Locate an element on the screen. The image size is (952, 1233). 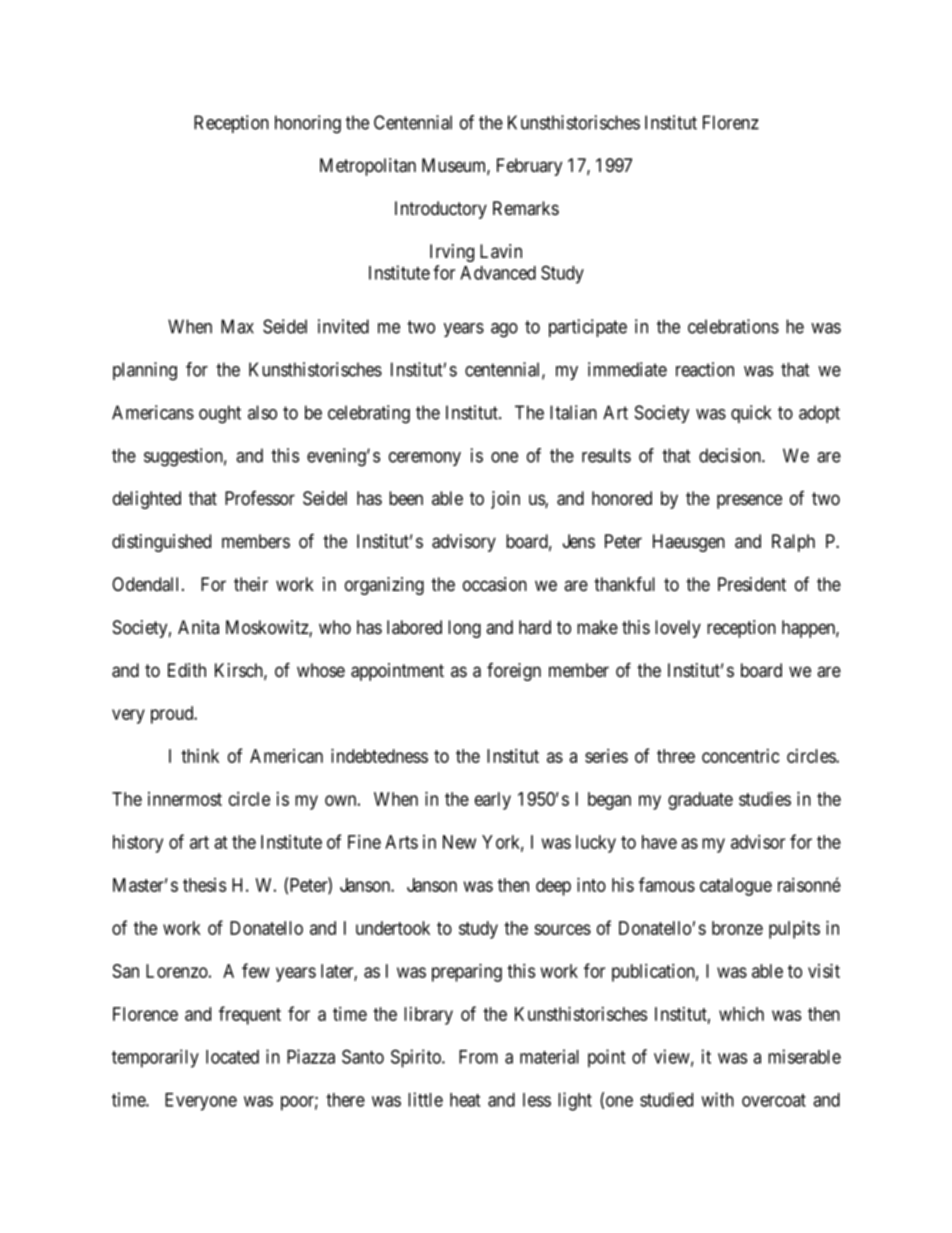
honoring is located at coordinates (308, 124).
